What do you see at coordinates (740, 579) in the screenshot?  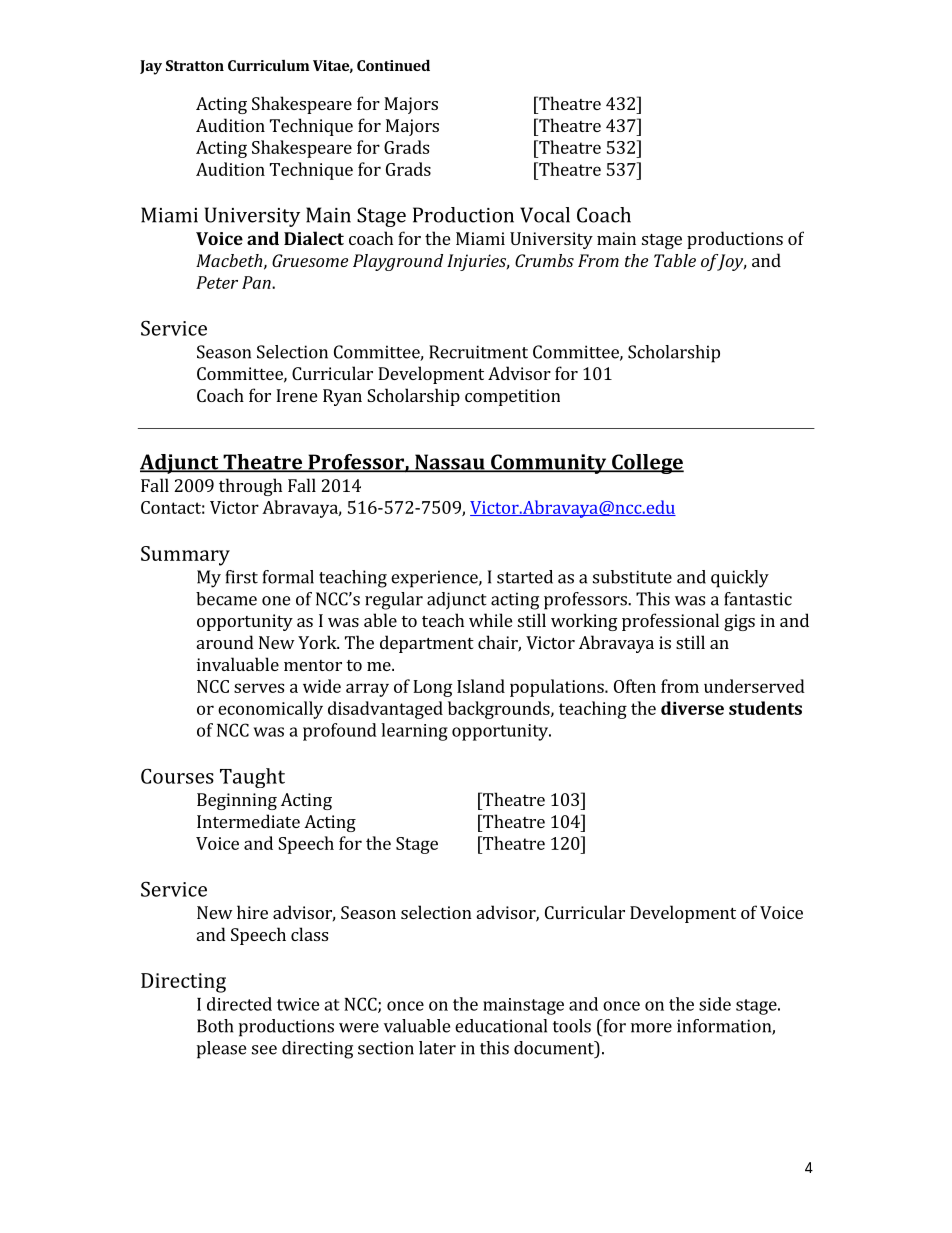 I see `quickly` at bounding box center [740, 579].
